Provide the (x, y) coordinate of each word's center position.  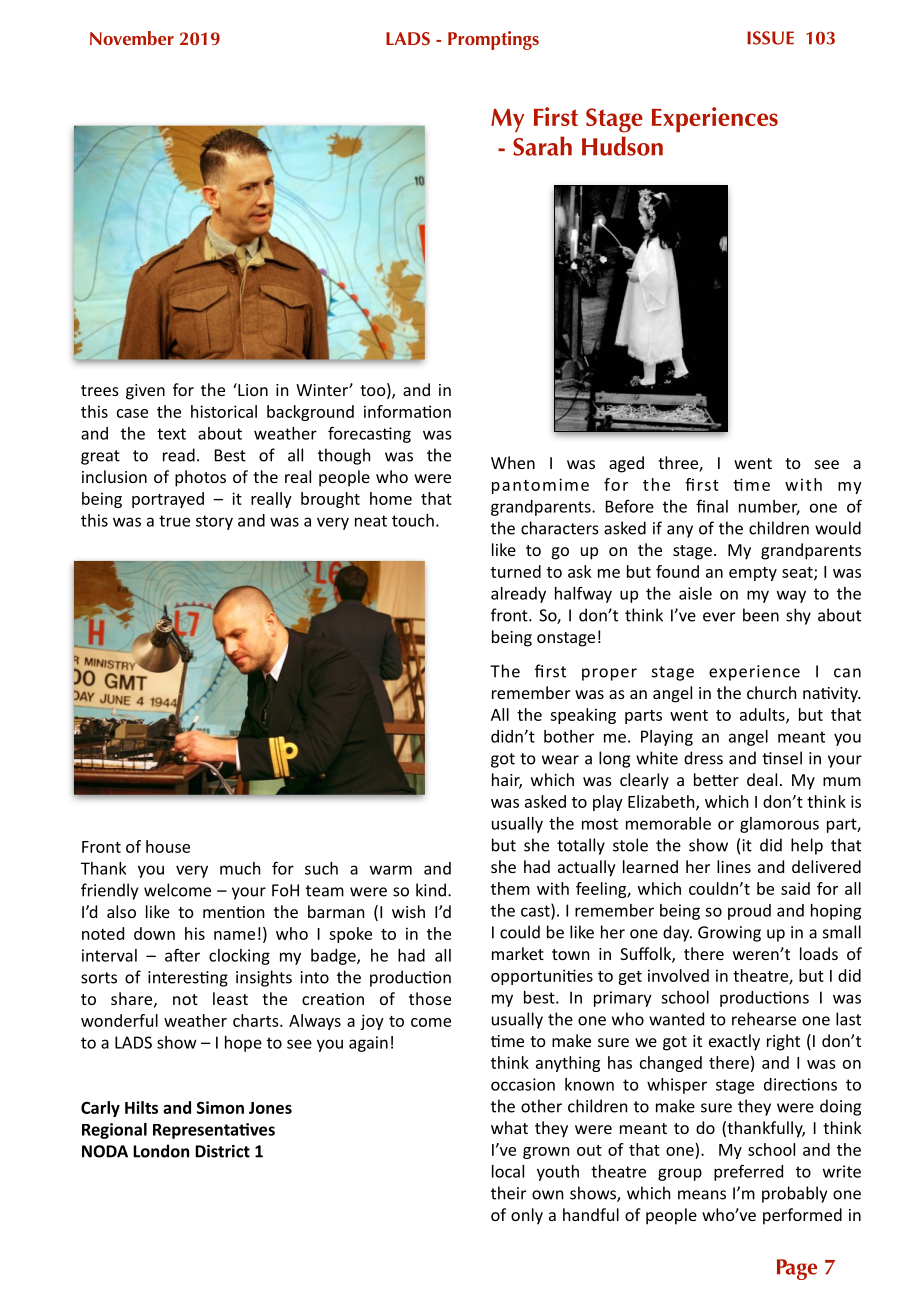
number (769, 507)
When (513, 462)
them (510, 888)
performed (802, 1216)
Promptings (493, 40)
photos (200, 478)
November (132, 38)
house (168, 846)
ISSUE (770, 38)
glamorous (779, 825)
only (527, 1216)
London (161, 1151)
